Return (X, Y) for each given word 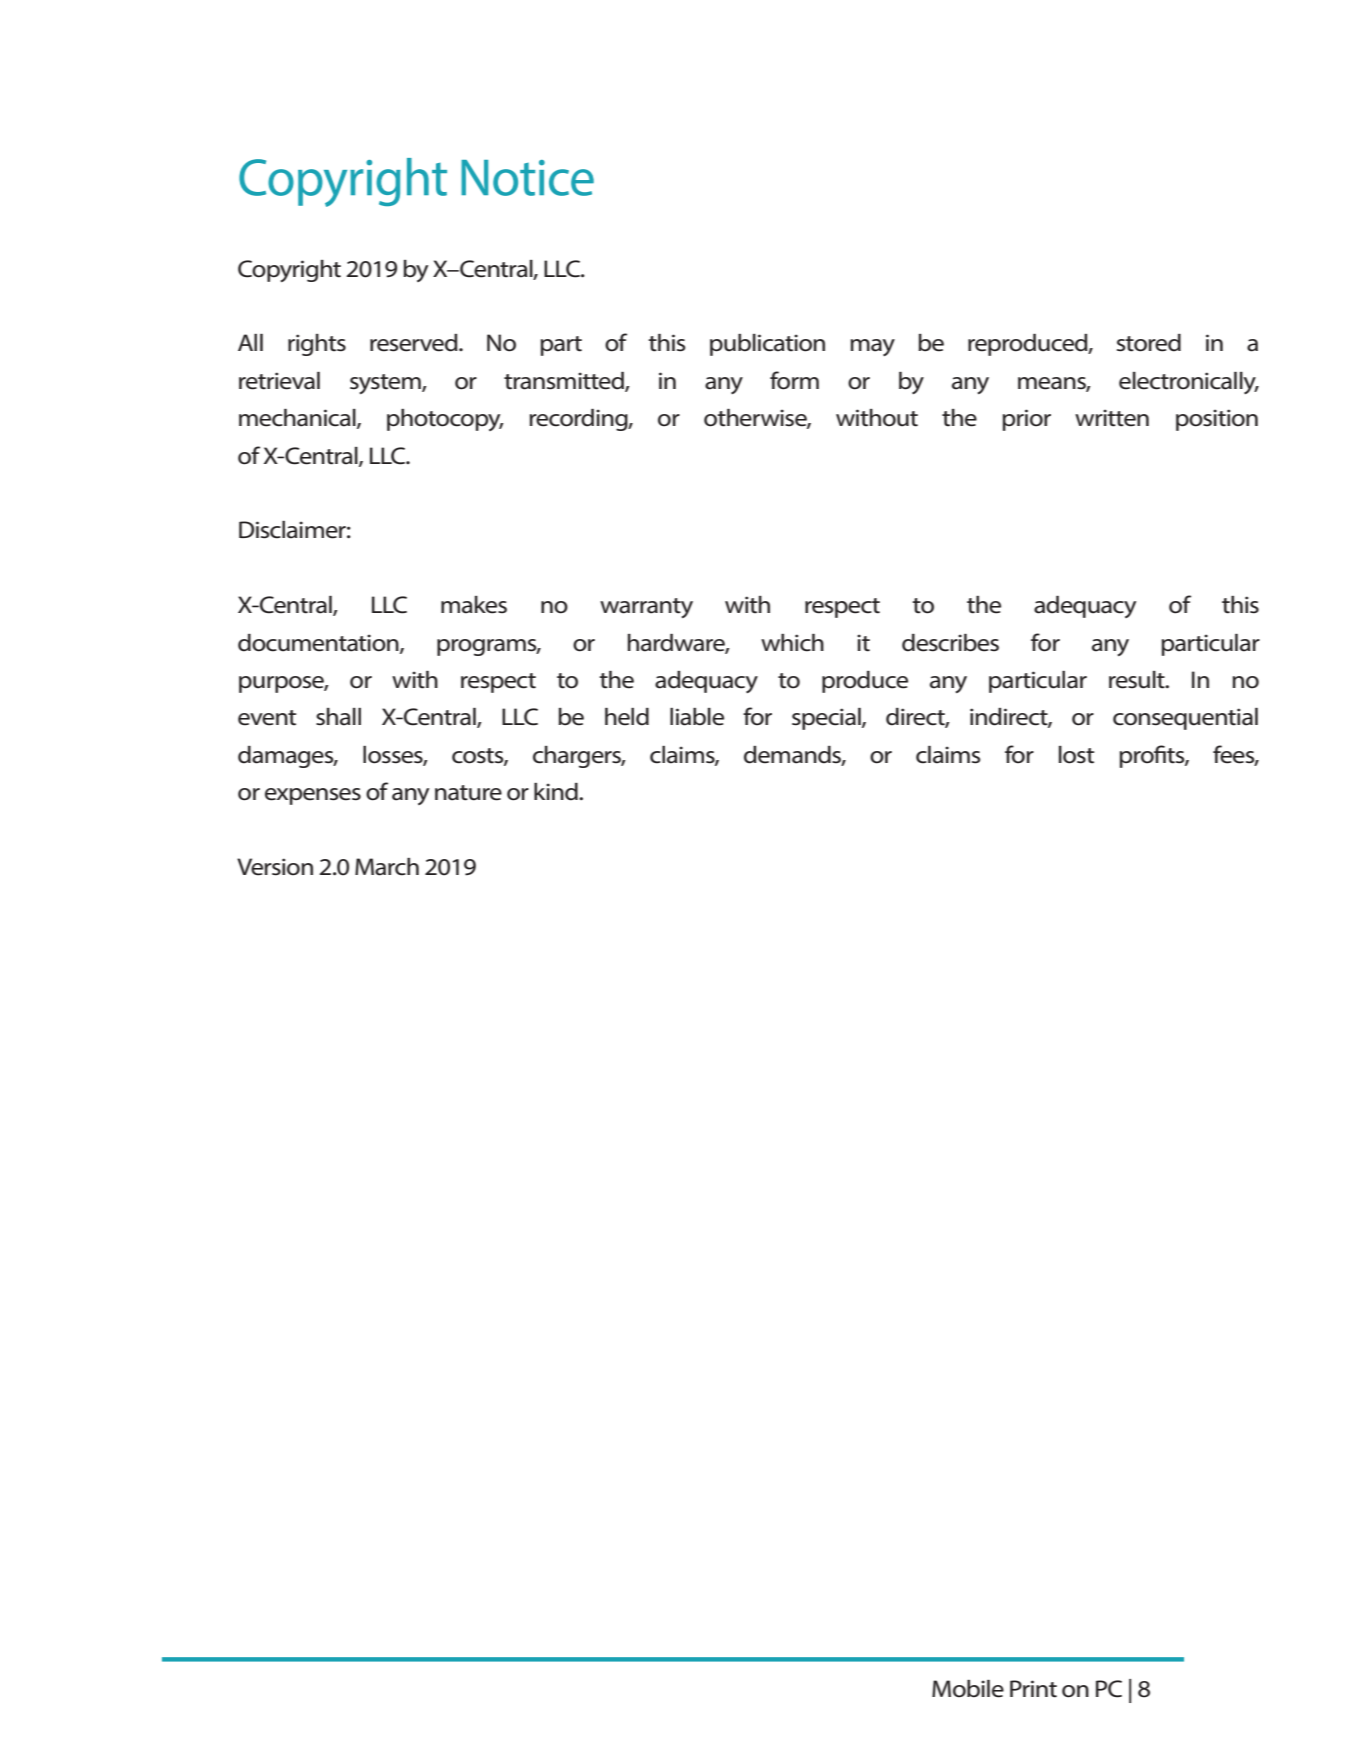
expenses (313, 796)
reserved (415, 343)
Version (275, 867)
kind (557, 792)
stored (1149, 343)
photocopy (445, 420)
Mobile (968, 1689)
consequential (1185, 719)
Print (1033, 1689)
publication (767, 345)
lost (1076, 755)
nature (468, 793)
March (387, 867)
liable (697, 717)
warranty (646, 608)
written (1112, 418)
